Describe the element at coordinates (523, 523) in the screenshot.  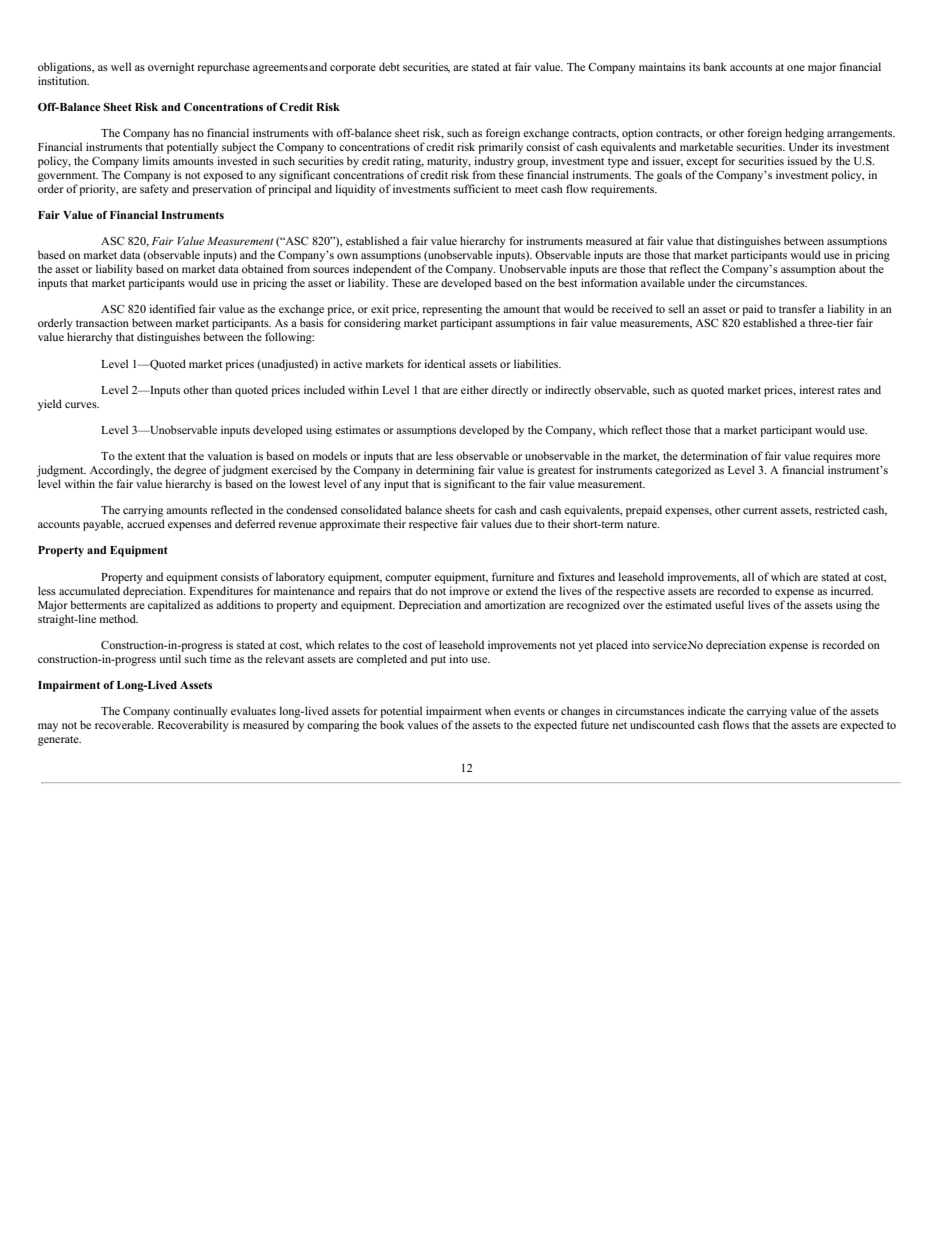
I see `due` at that location.
